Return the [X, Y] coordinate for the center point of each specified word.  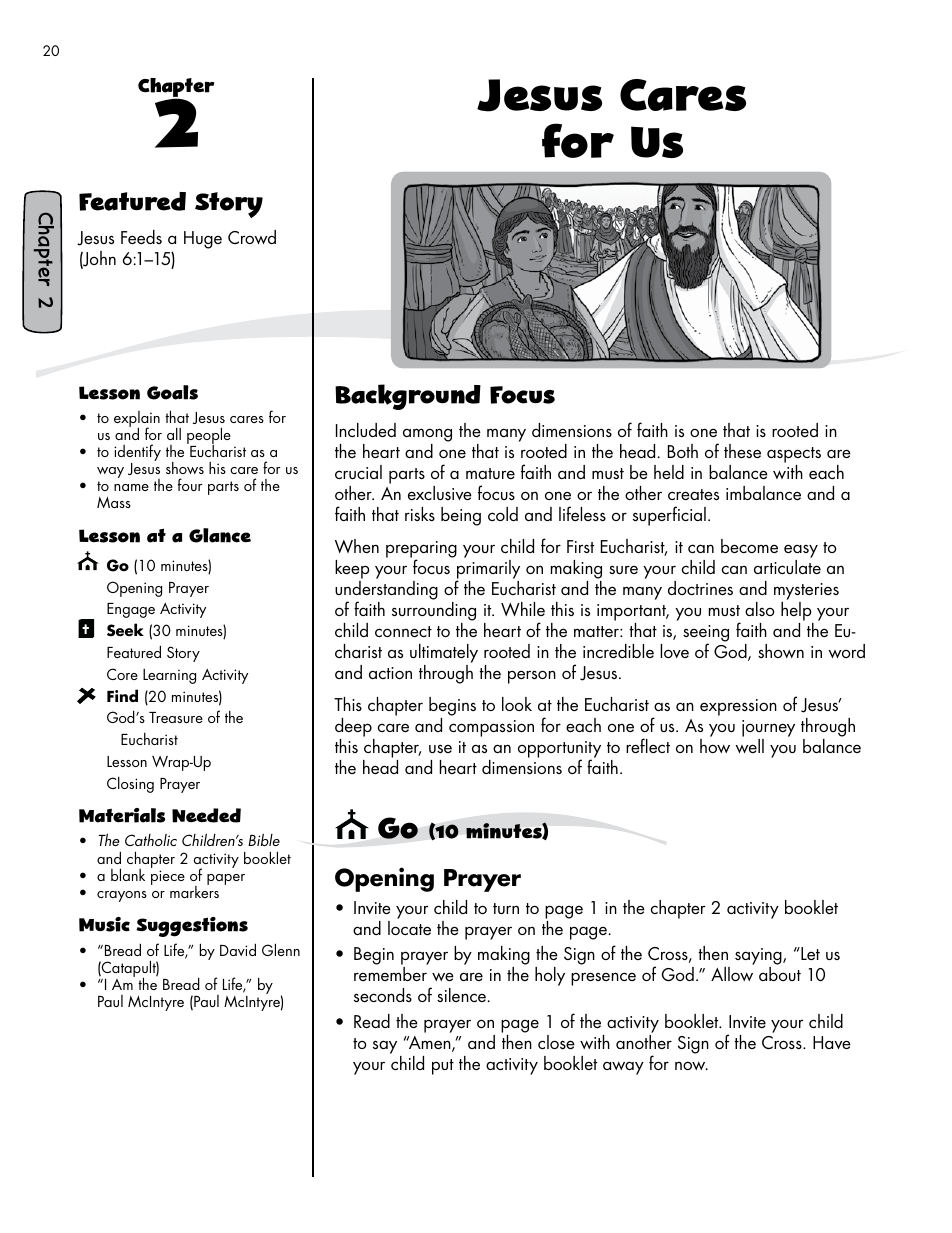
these [742, 451]
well [749, 746]
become [749, 546]
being [461, 516]
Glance [220, 535]
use [440, 749]
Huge [203, 240]
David [238, 949]
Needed [206, 815]
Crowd [252, 237]
